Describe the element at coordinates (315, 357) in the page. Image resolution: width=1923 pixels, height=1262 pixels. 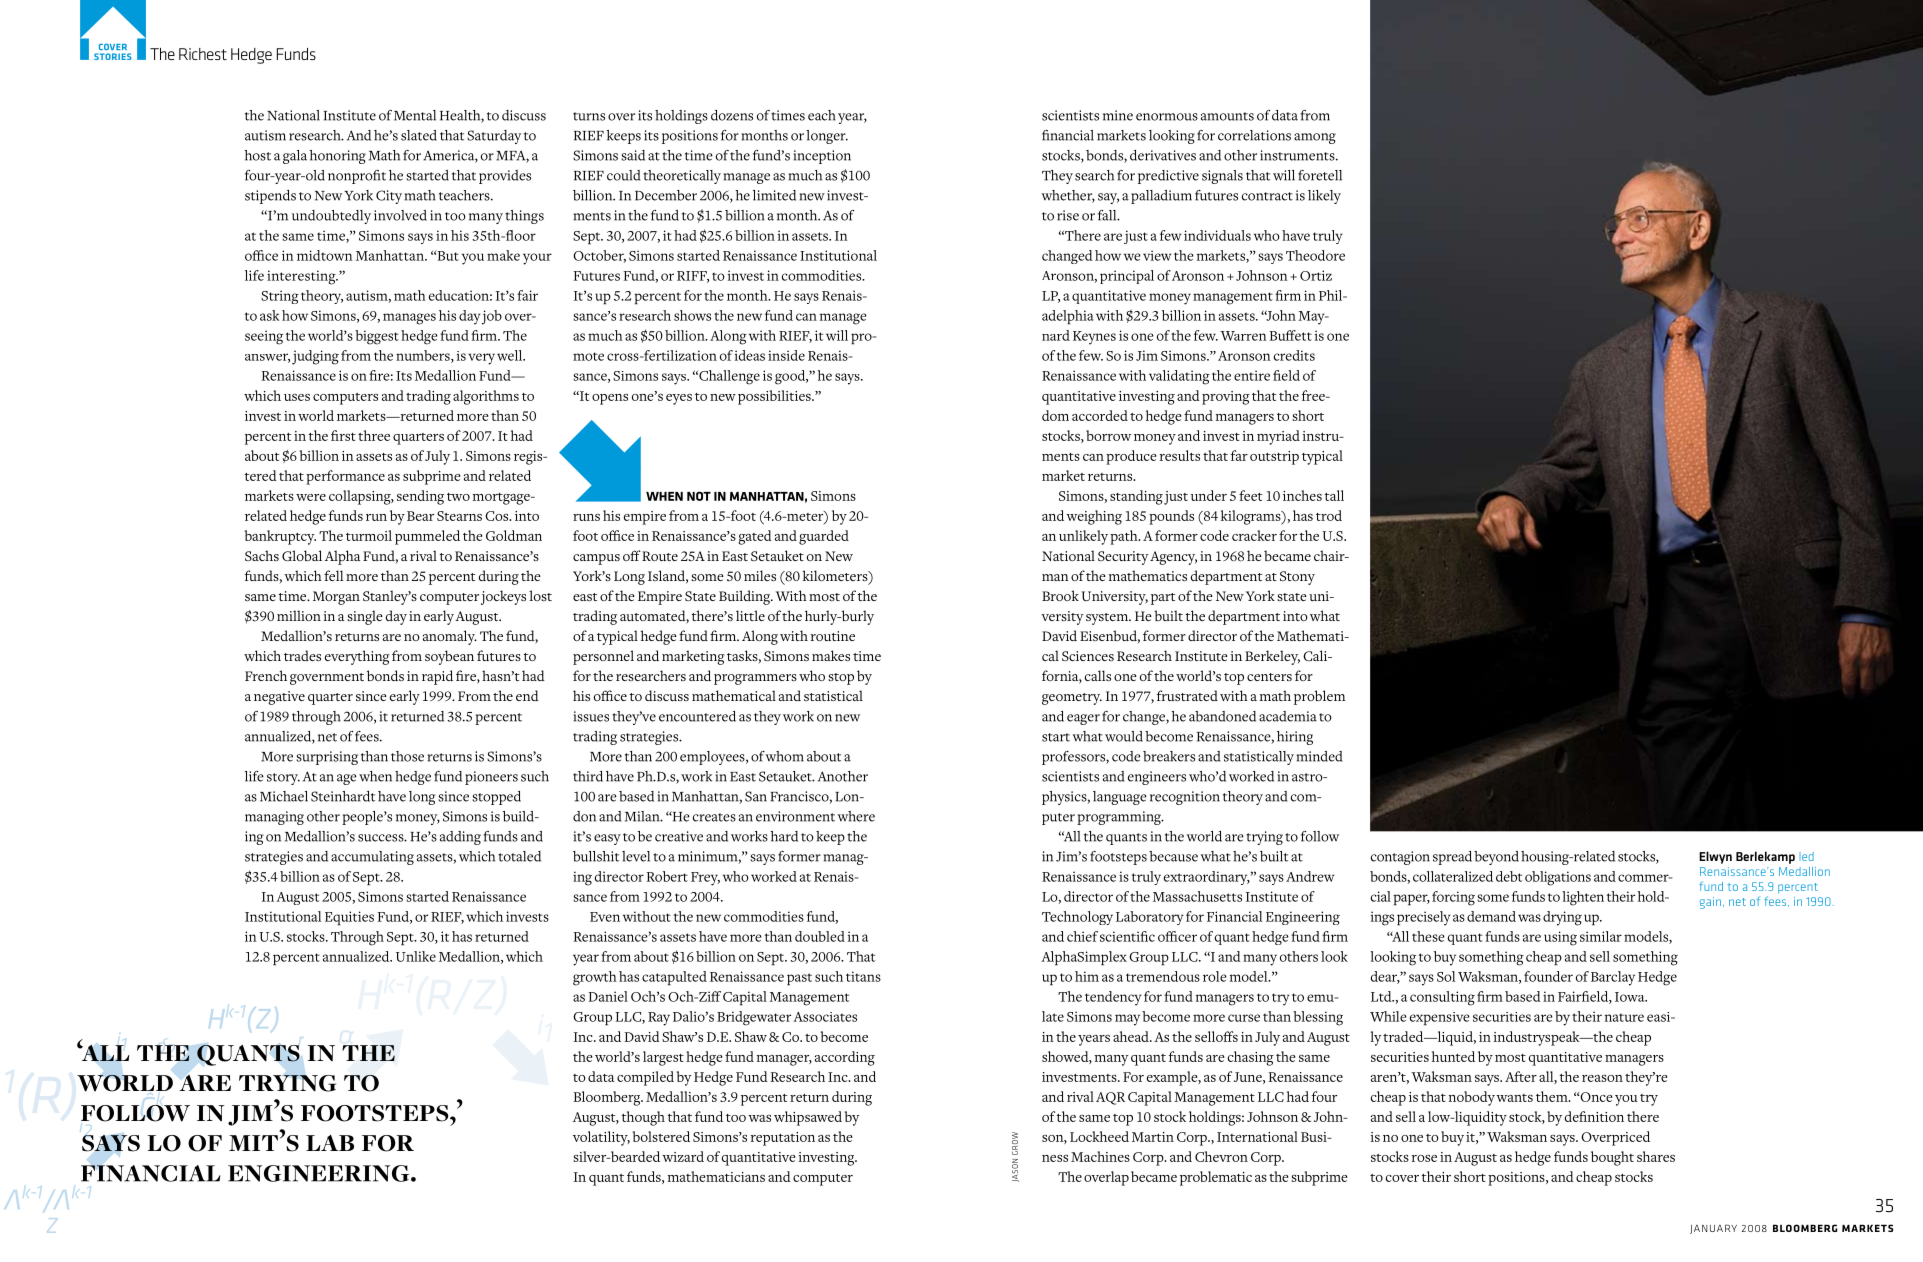
I see `judging` at that location.
